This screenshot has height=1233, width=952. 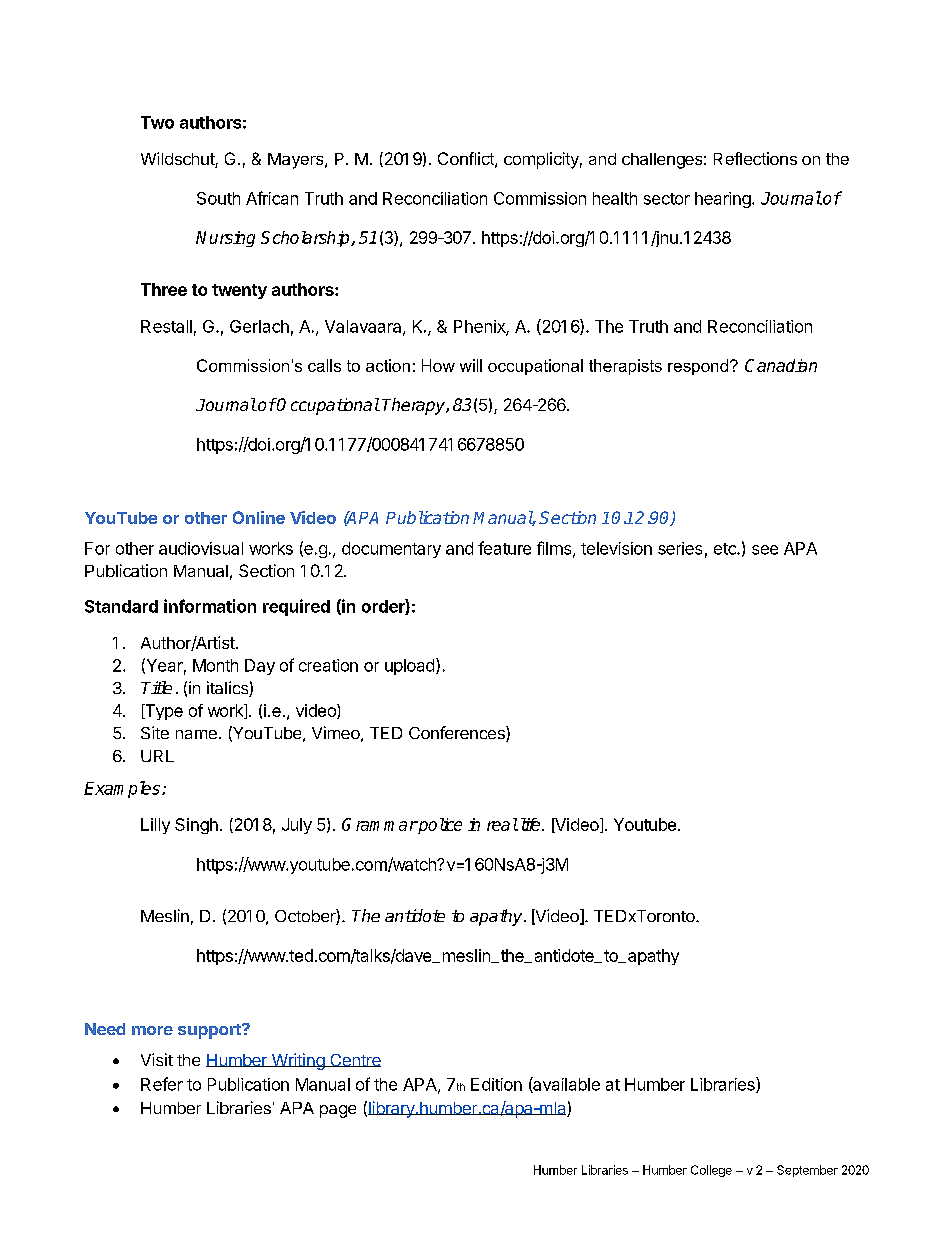 What do you see at coordinates (530, 824) in the screenshot?
I see `life` at bounding box center [530, 824].
